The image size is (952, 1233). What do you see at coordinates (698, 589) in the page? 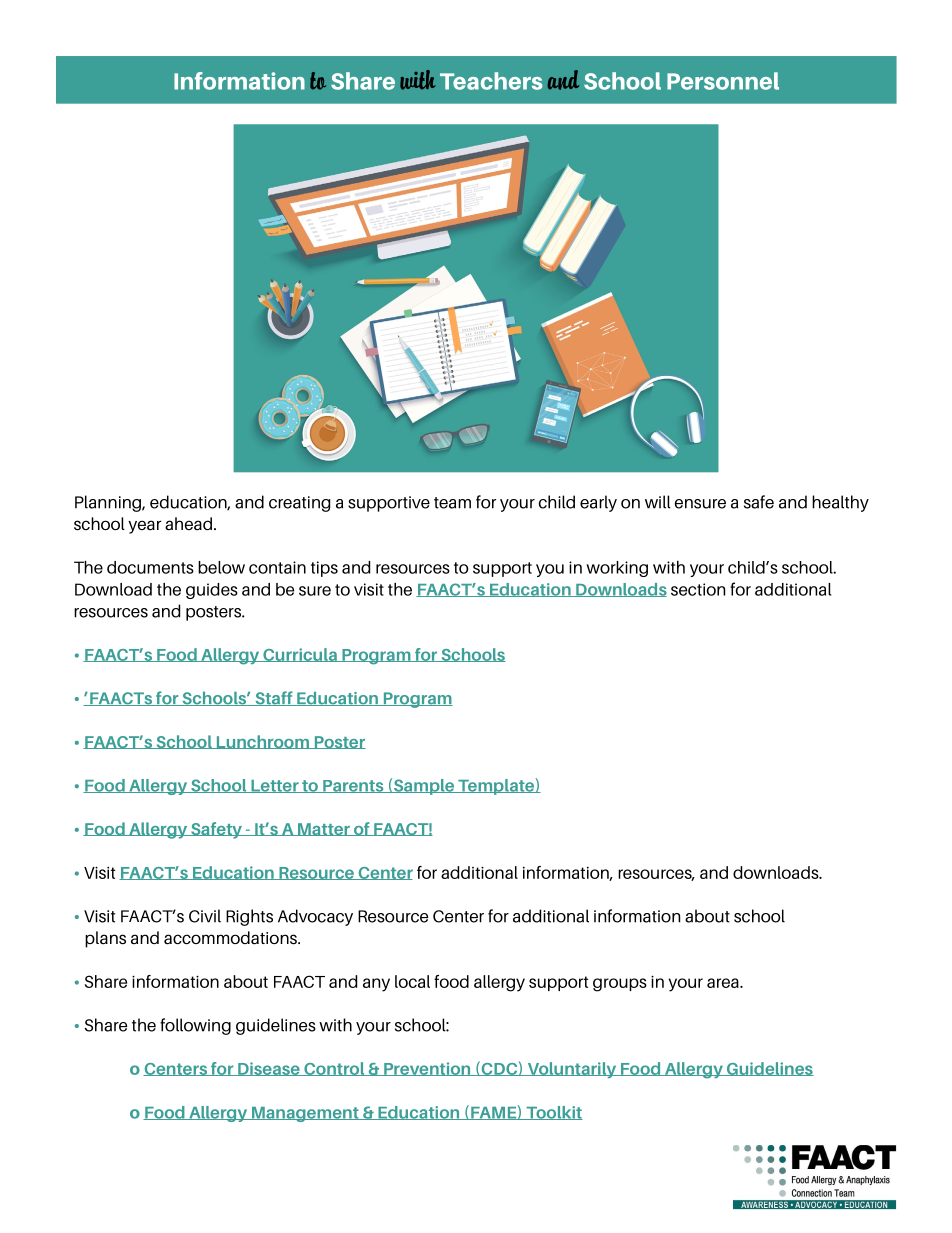
I see `section` at bounding box center [698, 589].
